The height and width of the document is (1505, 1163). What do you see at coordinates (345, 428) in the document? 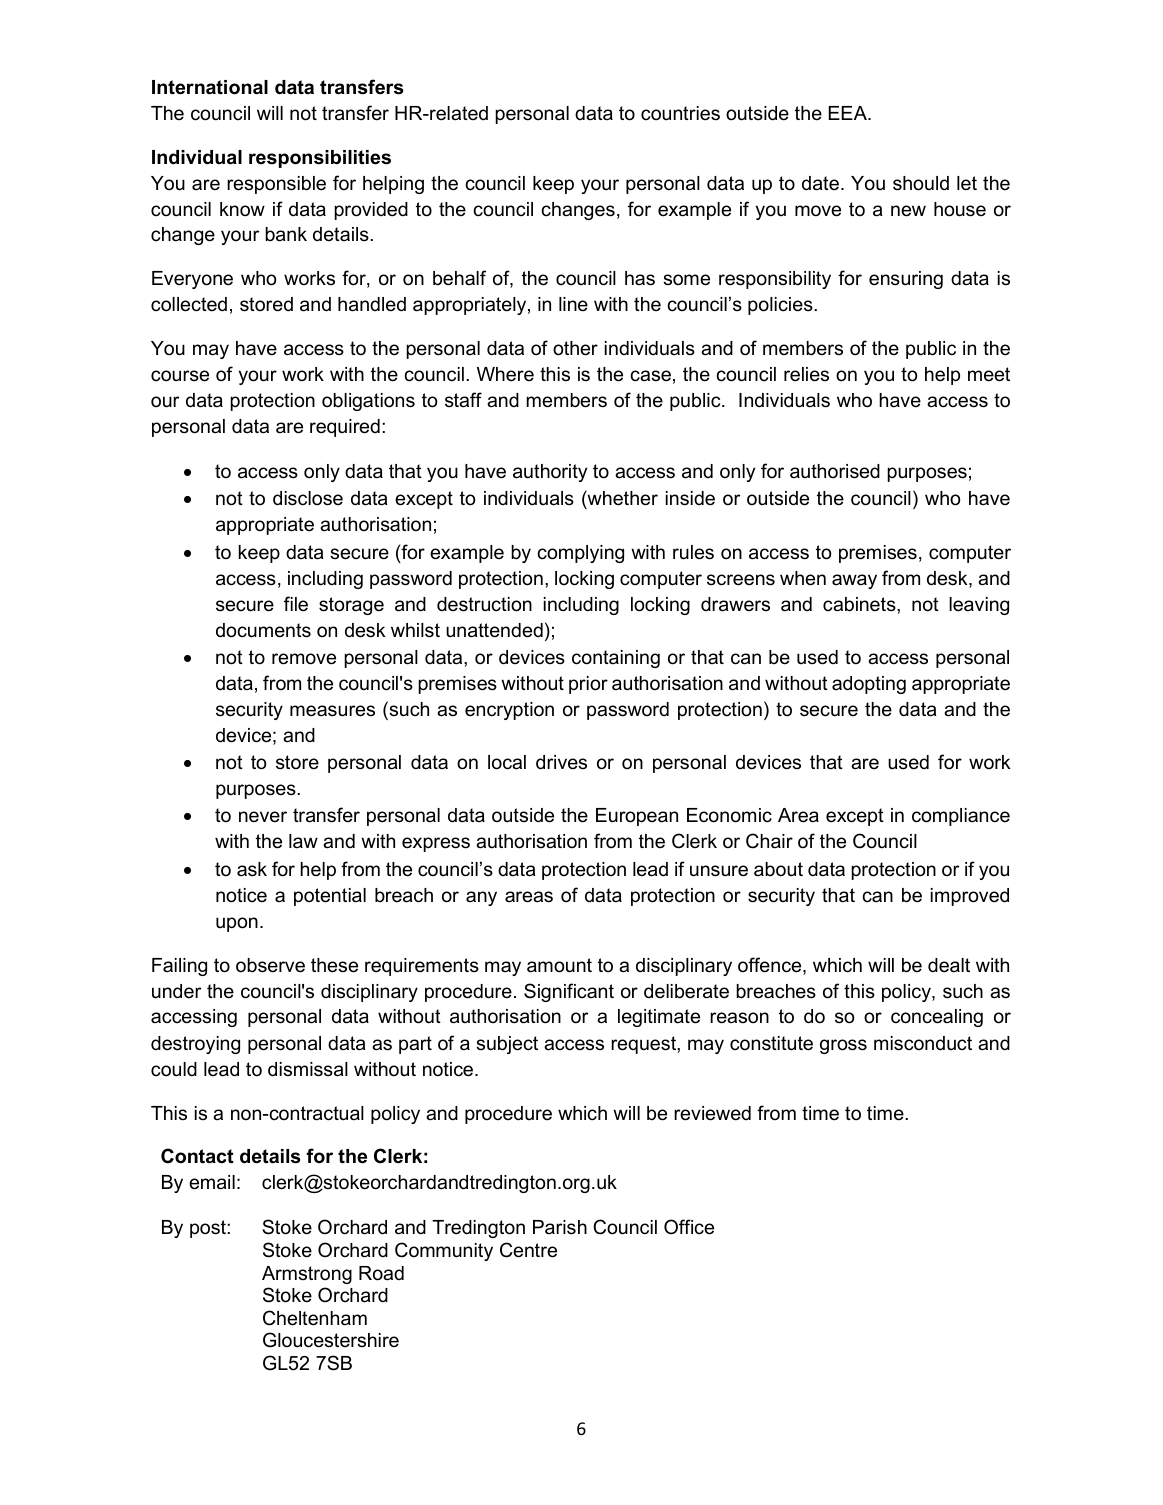
I see `required` at bounding box center [345, 428].
